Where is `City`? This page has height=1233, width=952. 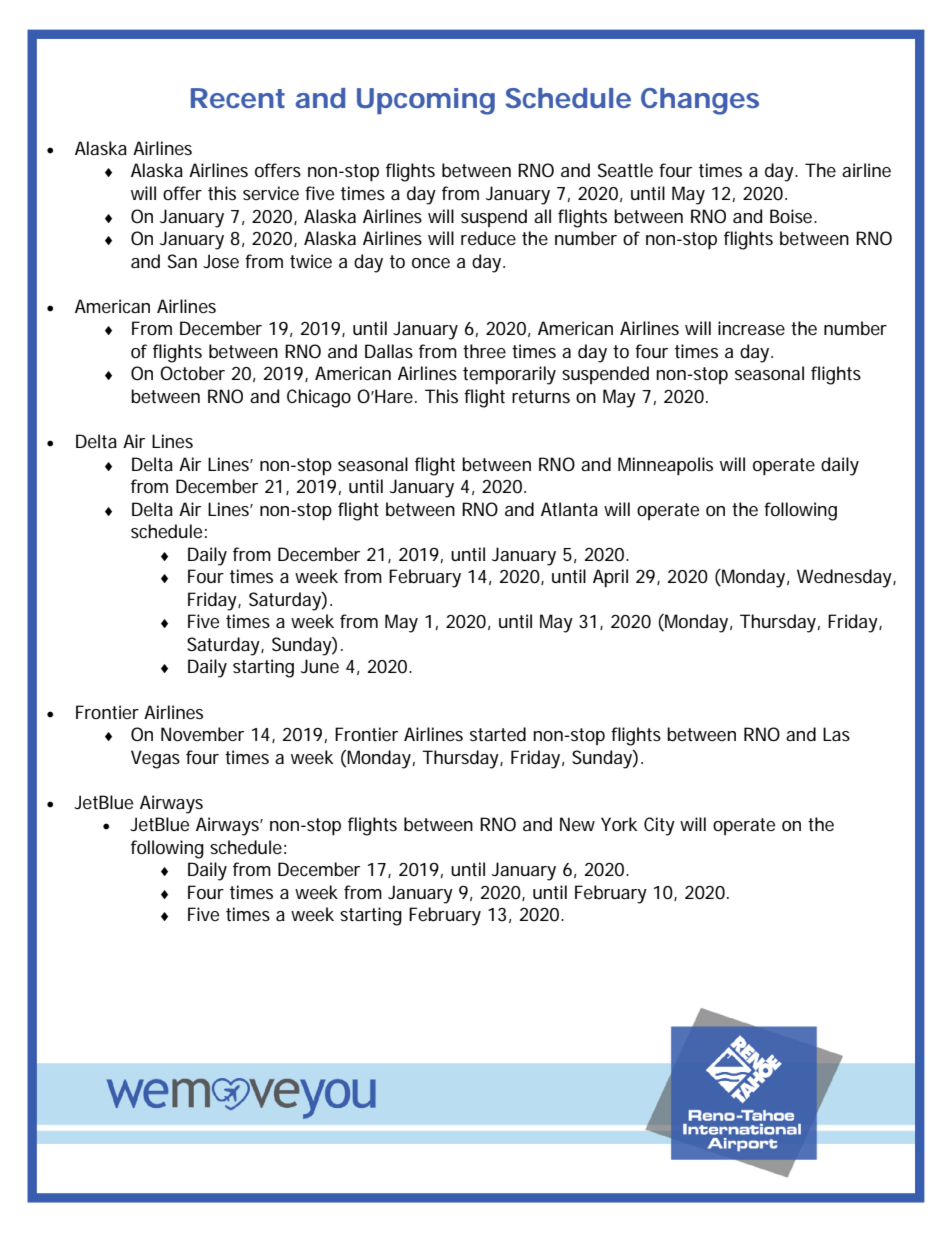
City is located at coordinates (659, 826).
